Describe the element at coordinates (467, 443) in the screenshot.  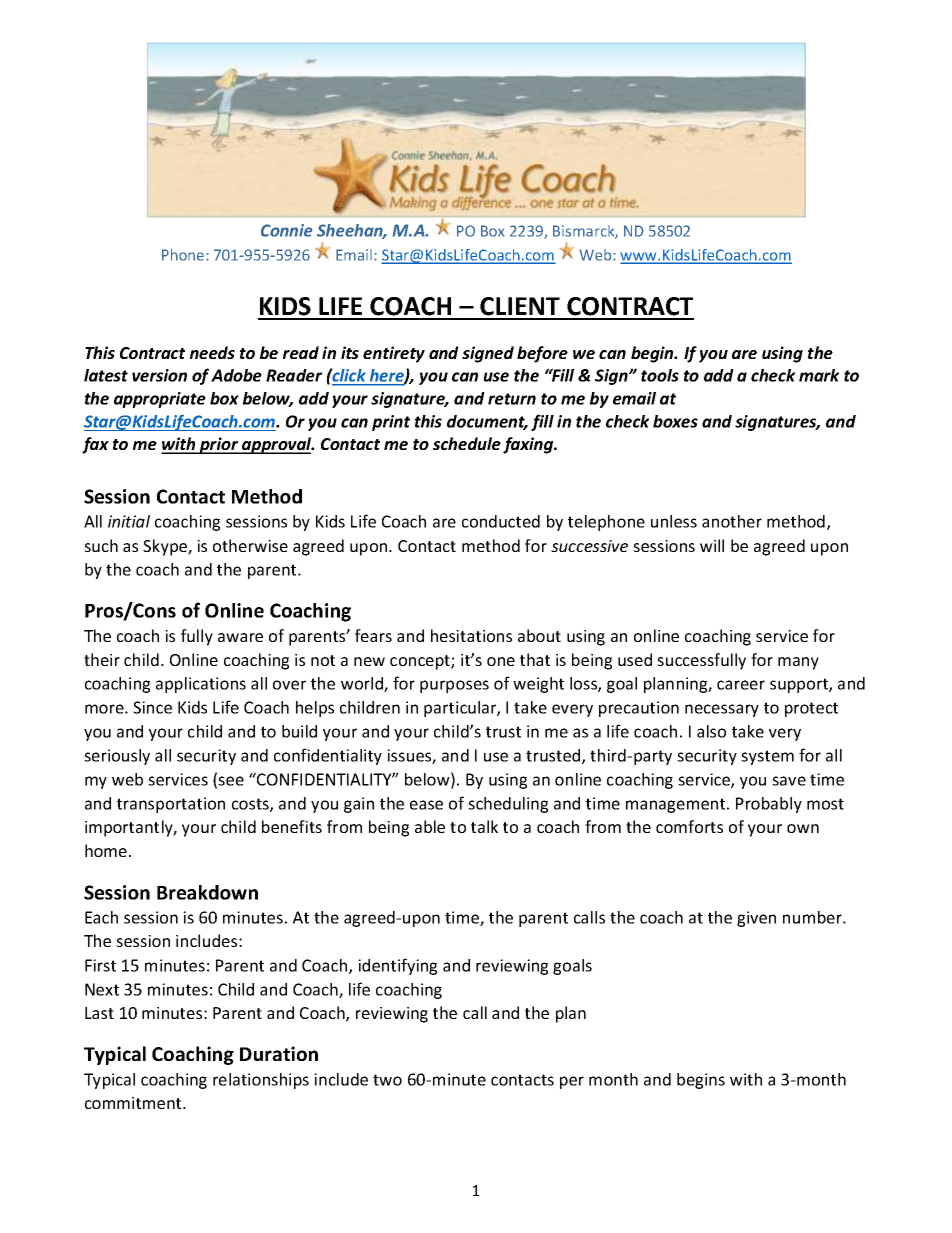
I see `schedule` at that location.
